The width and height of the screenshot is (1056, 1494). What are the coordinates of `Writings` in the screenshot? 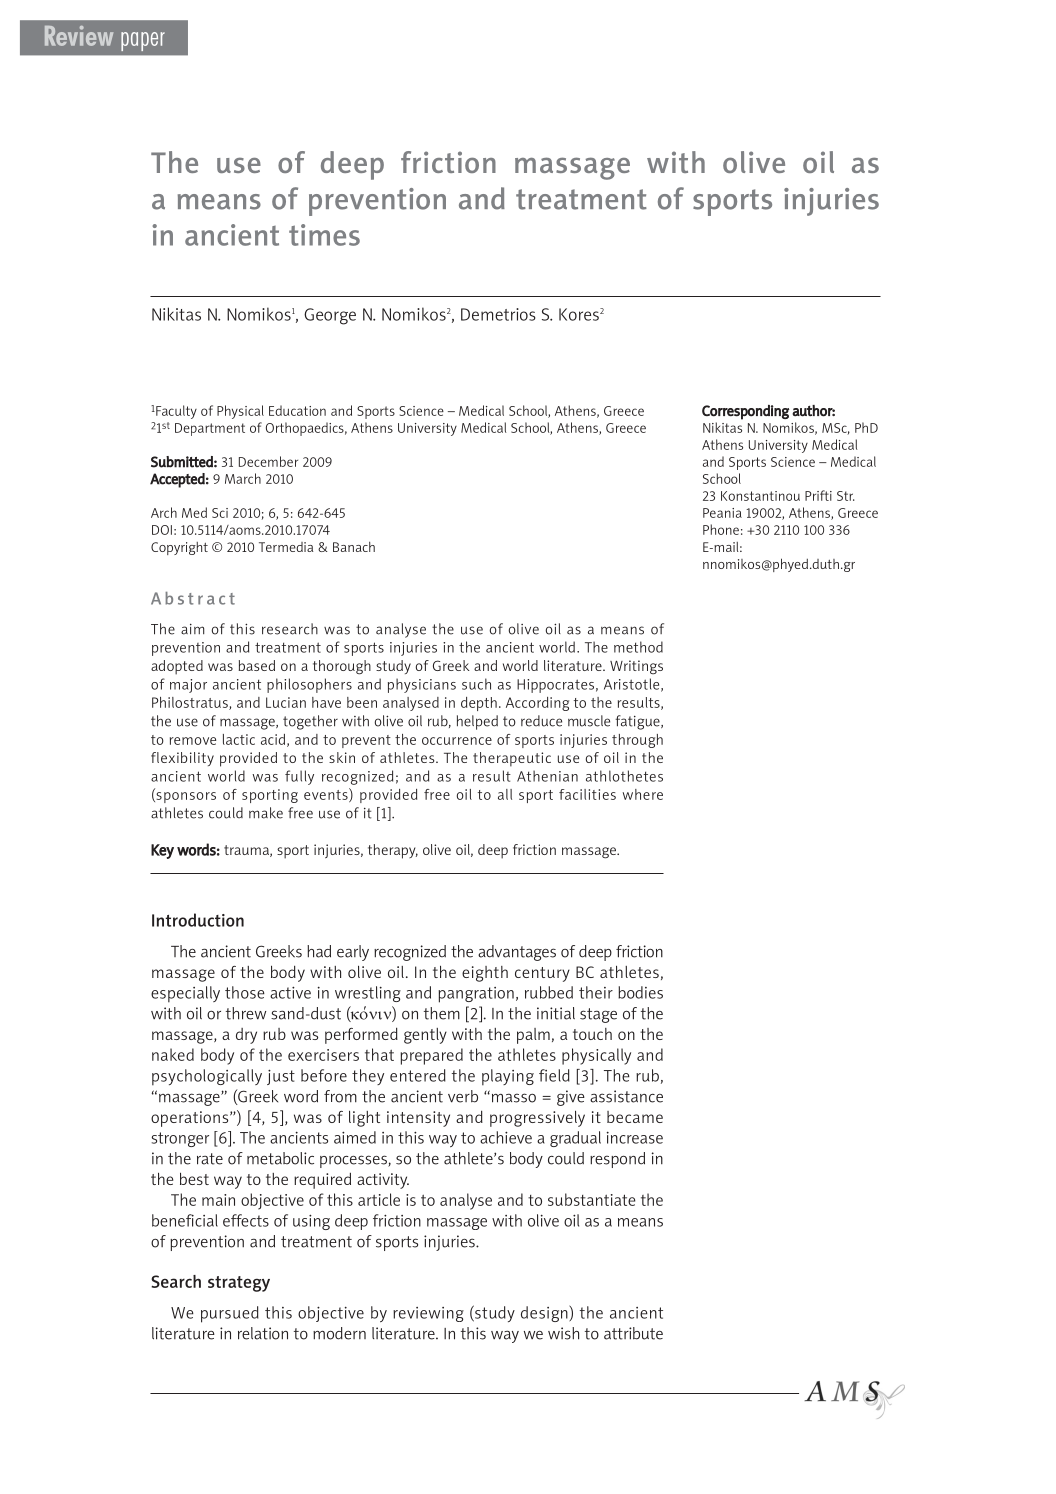 It's located at (636, 667).
